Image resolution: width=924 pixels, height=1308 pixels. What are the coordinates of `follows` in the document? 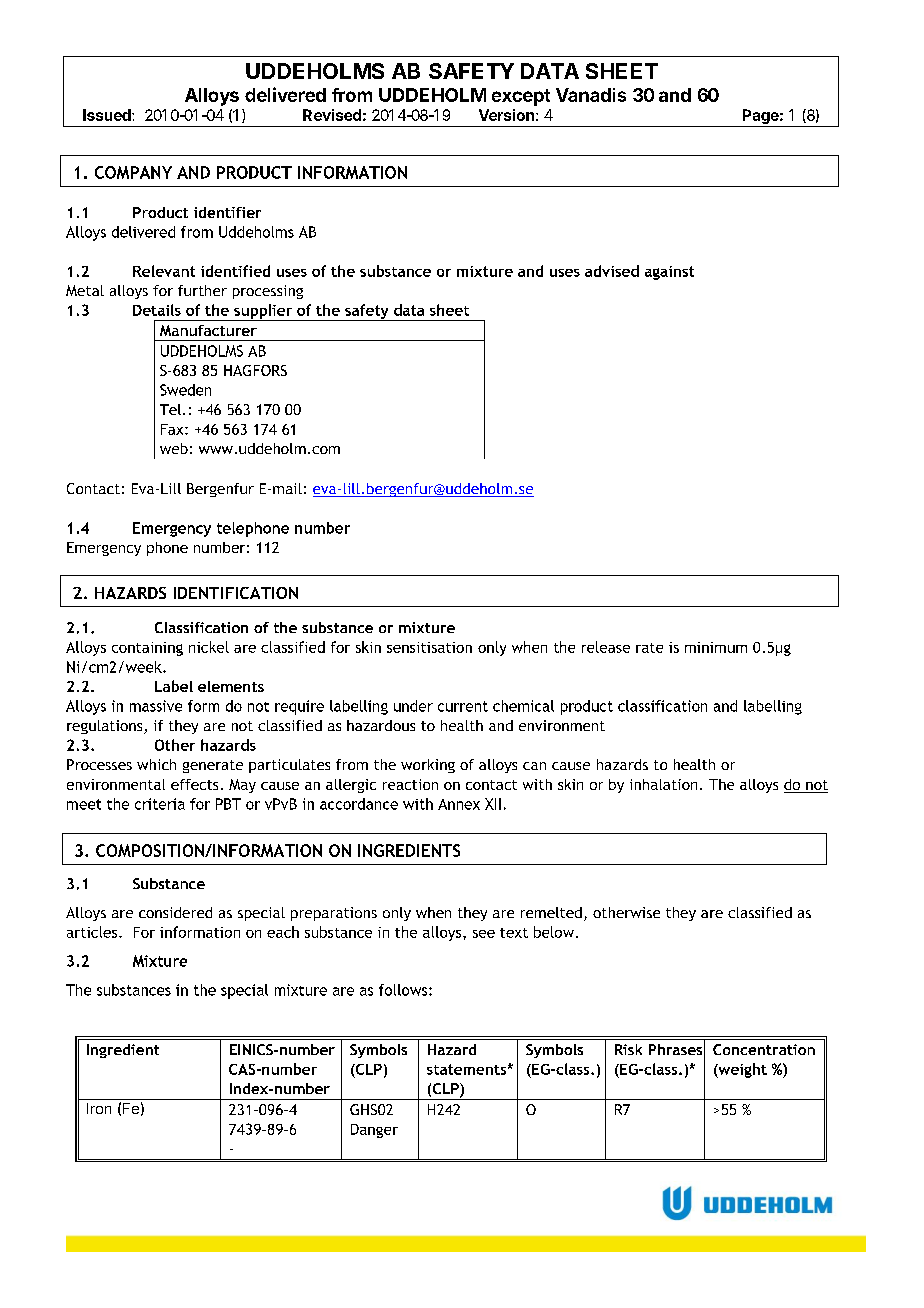 It's located at (404, 990).
